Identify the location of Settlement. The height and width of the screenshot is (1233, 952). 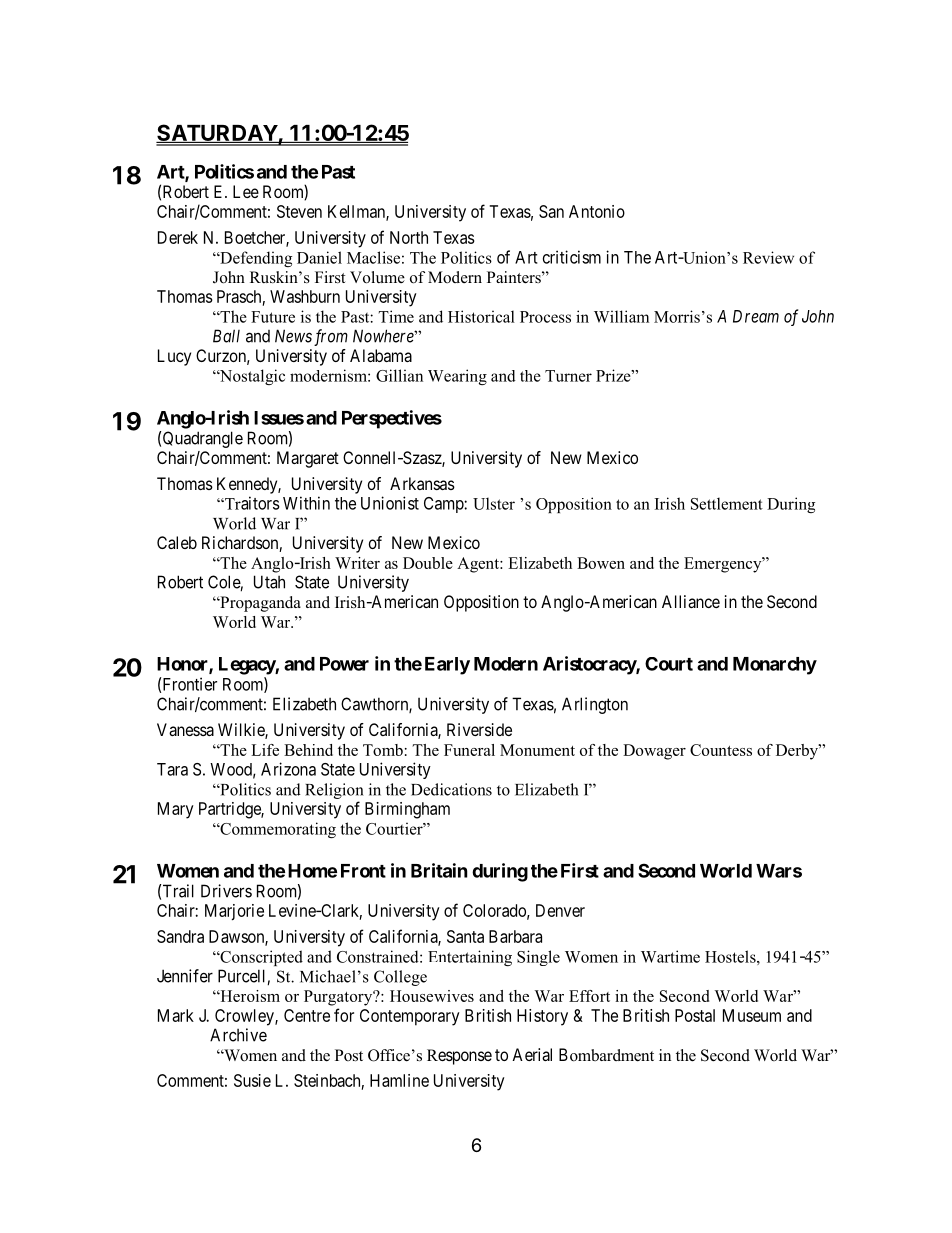
(727, 503).
